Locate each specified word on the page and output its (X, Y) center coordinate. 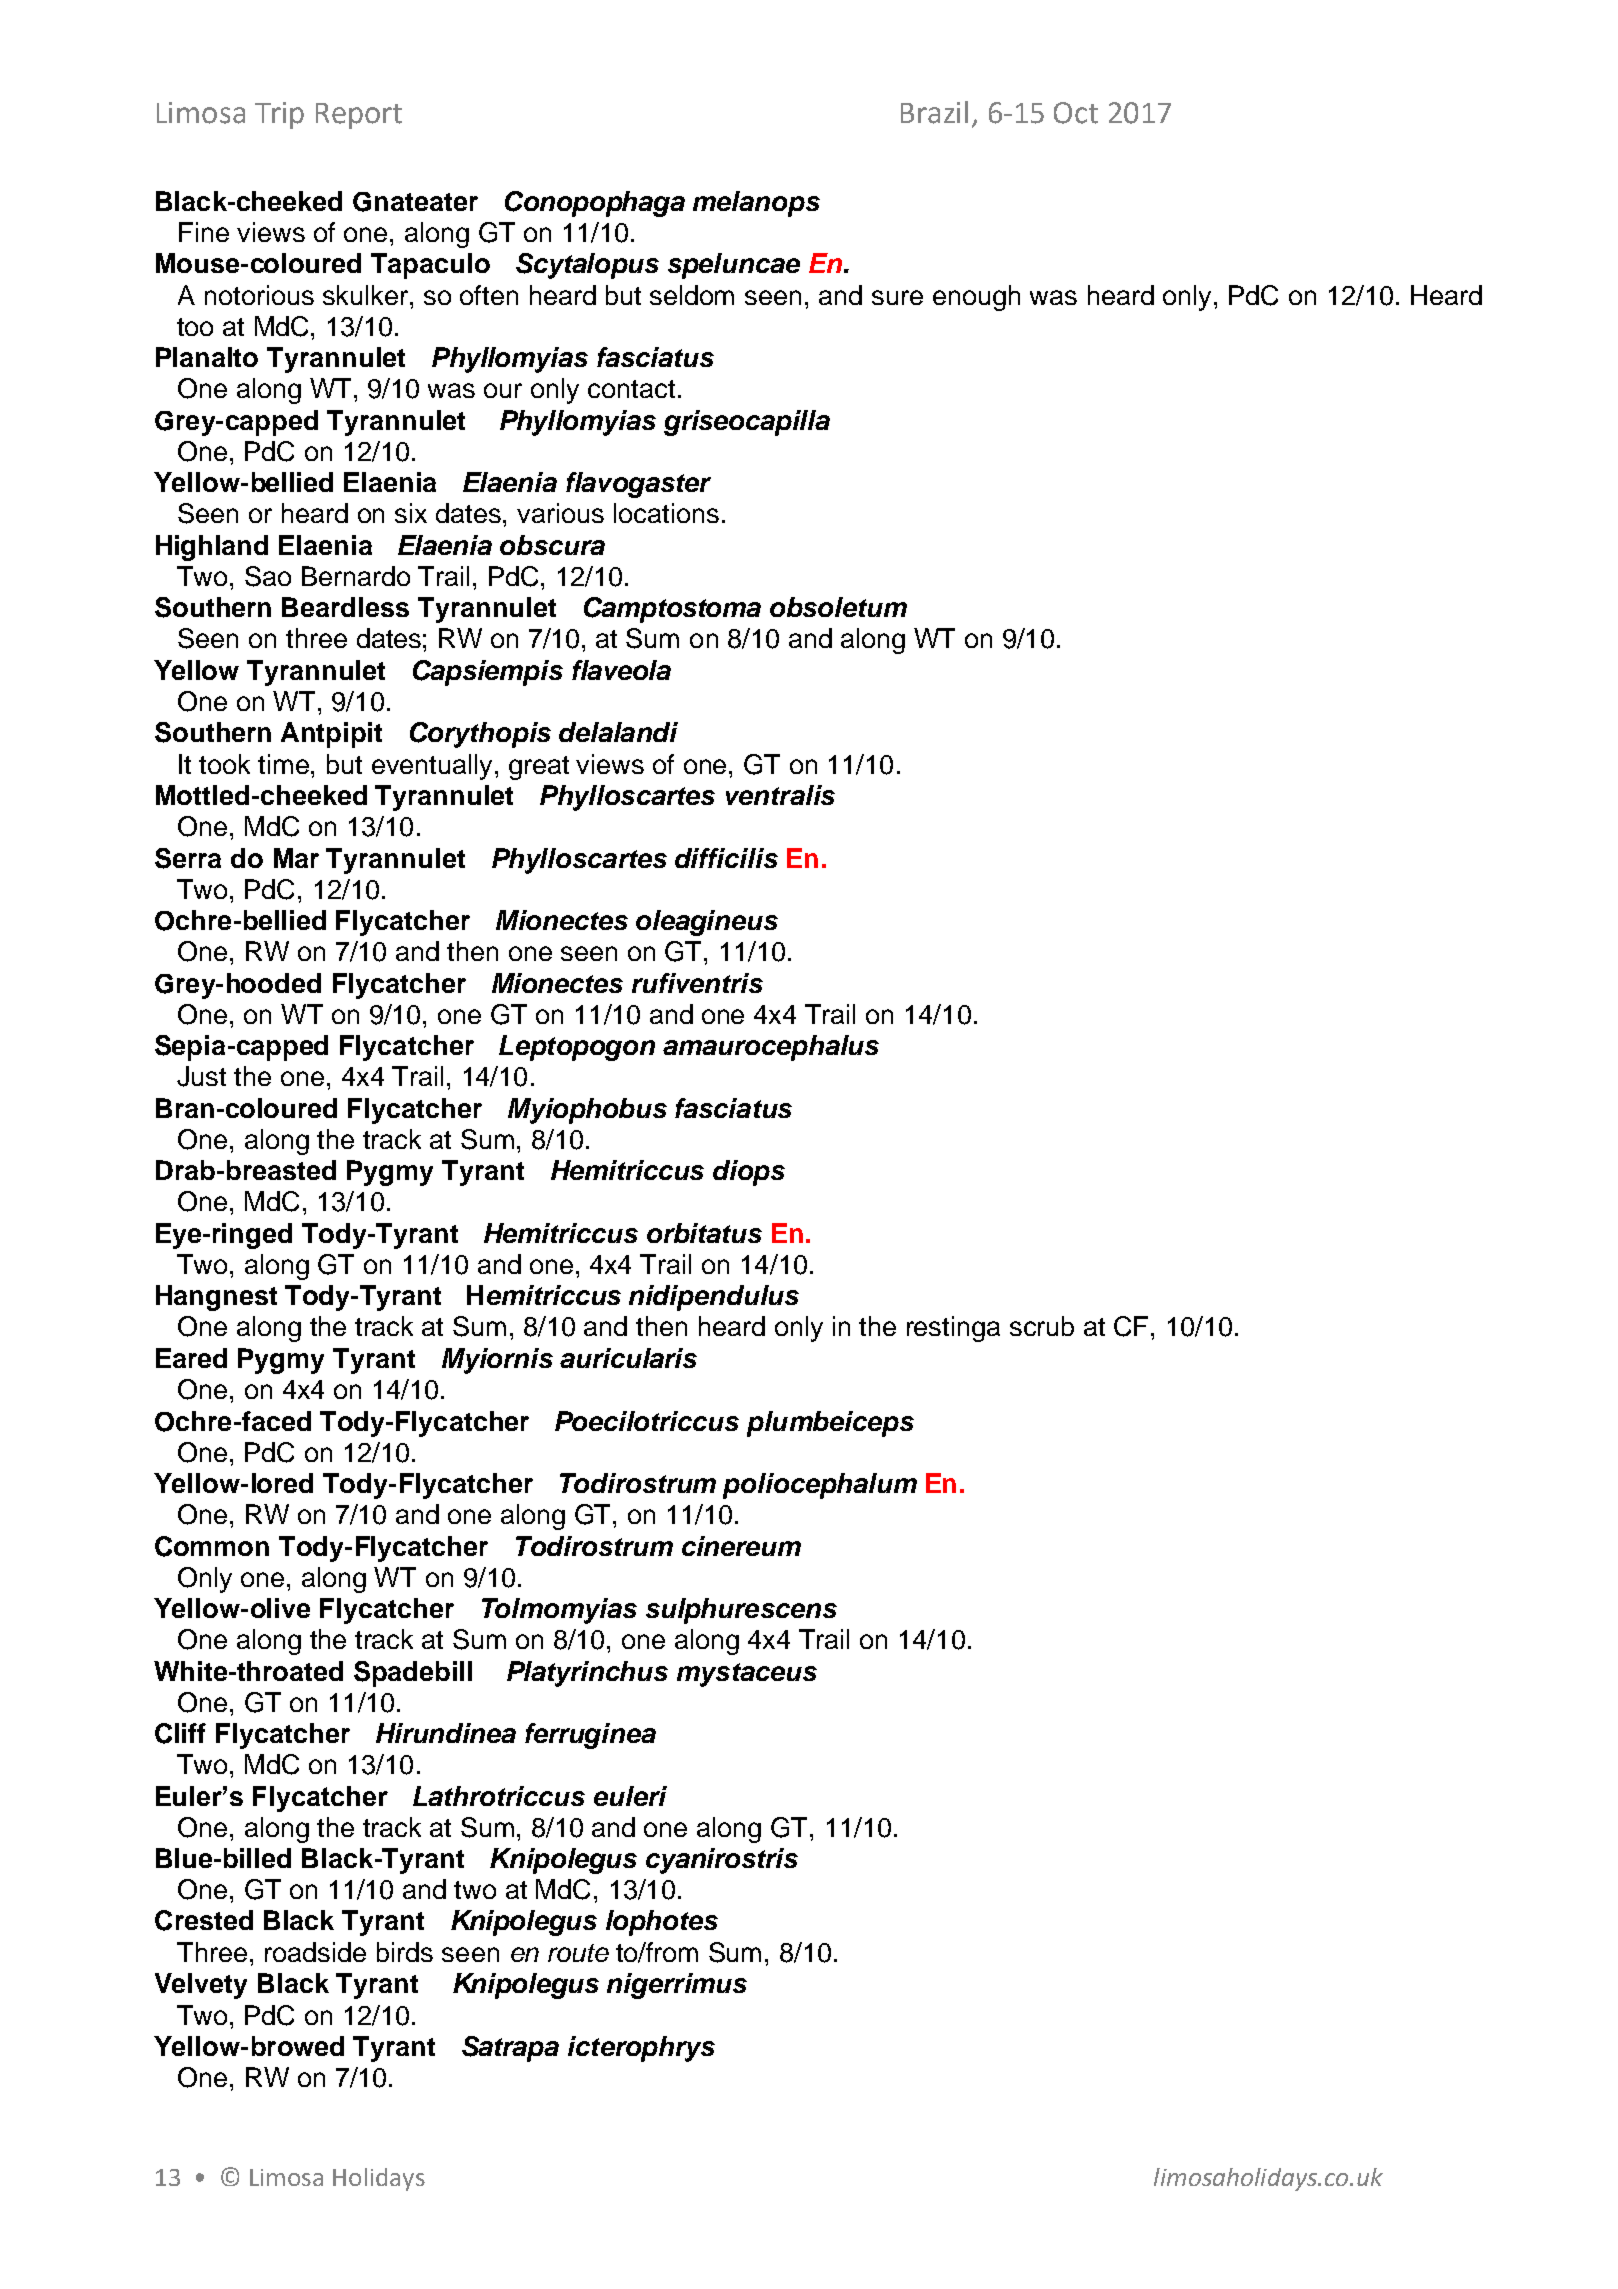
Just (201, 1076)
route (578, 1953)
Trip (279, 115)
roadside (315, 1952)
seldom (692, 295)
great (539, 768)
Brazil (934, 112)
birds (405, 1952)
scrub (1042, 1326)
